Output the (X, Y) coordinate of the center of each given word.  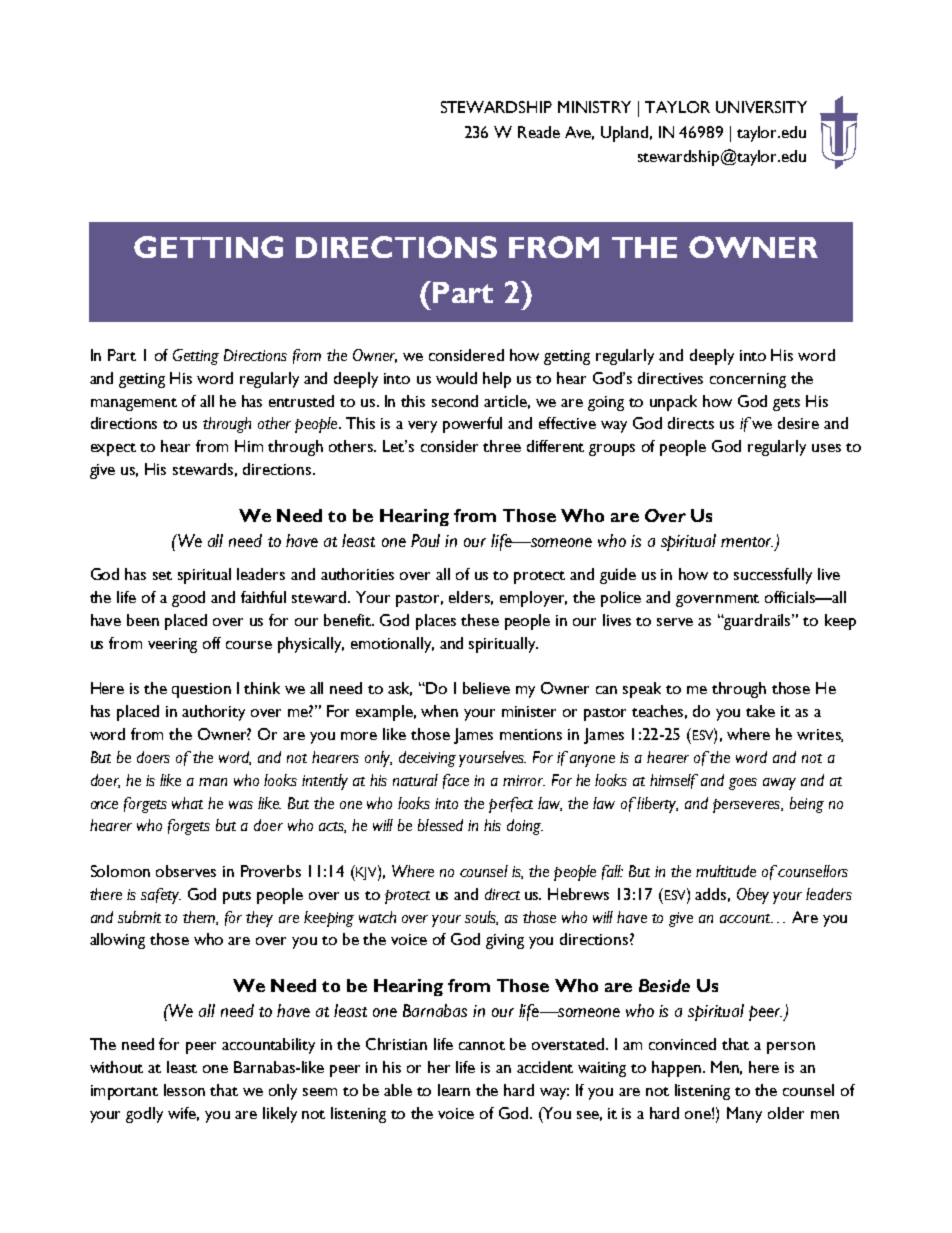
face (456, 781)
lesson (184, 1090)
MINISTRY (594, 107)
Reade (539, 132)
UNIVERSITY (761, 107)
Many (744, 1115)
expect (113, 449)
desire (798, 423)
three (502, 446)
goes (743, 784)
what (187, 803)
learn (454, 1090)
